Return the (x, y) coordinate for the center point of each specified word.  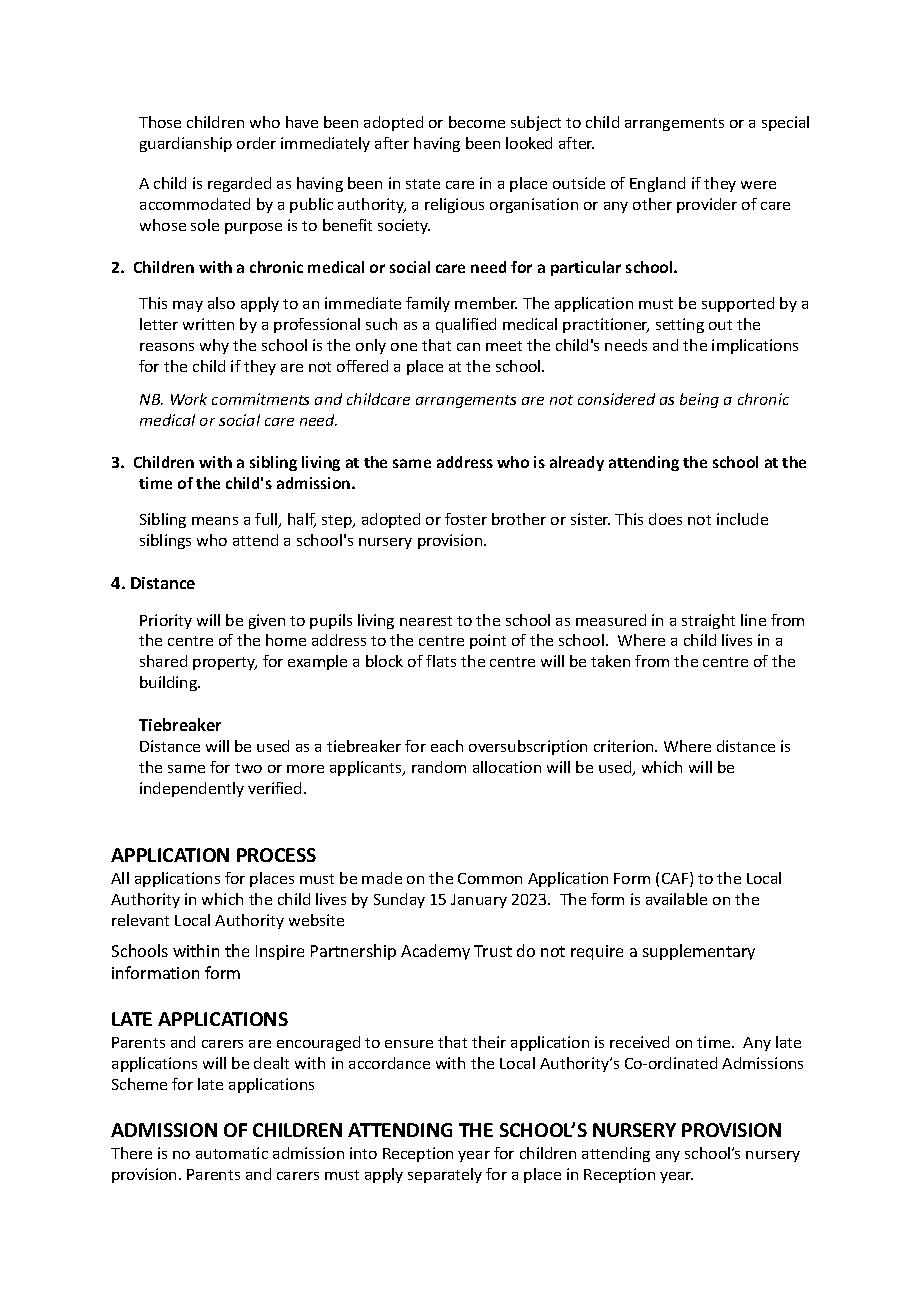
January (479, 901)
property (225, 663)
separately (445, 1175)
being (699, 400)
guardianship (186, 144)
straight (708, 621)
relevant (140, 920)
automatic (232, 1153)
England (657, 184)
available (676, 899)
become (477, 122)
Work (189, 399)
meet (504, 346)
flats (441, 661)
